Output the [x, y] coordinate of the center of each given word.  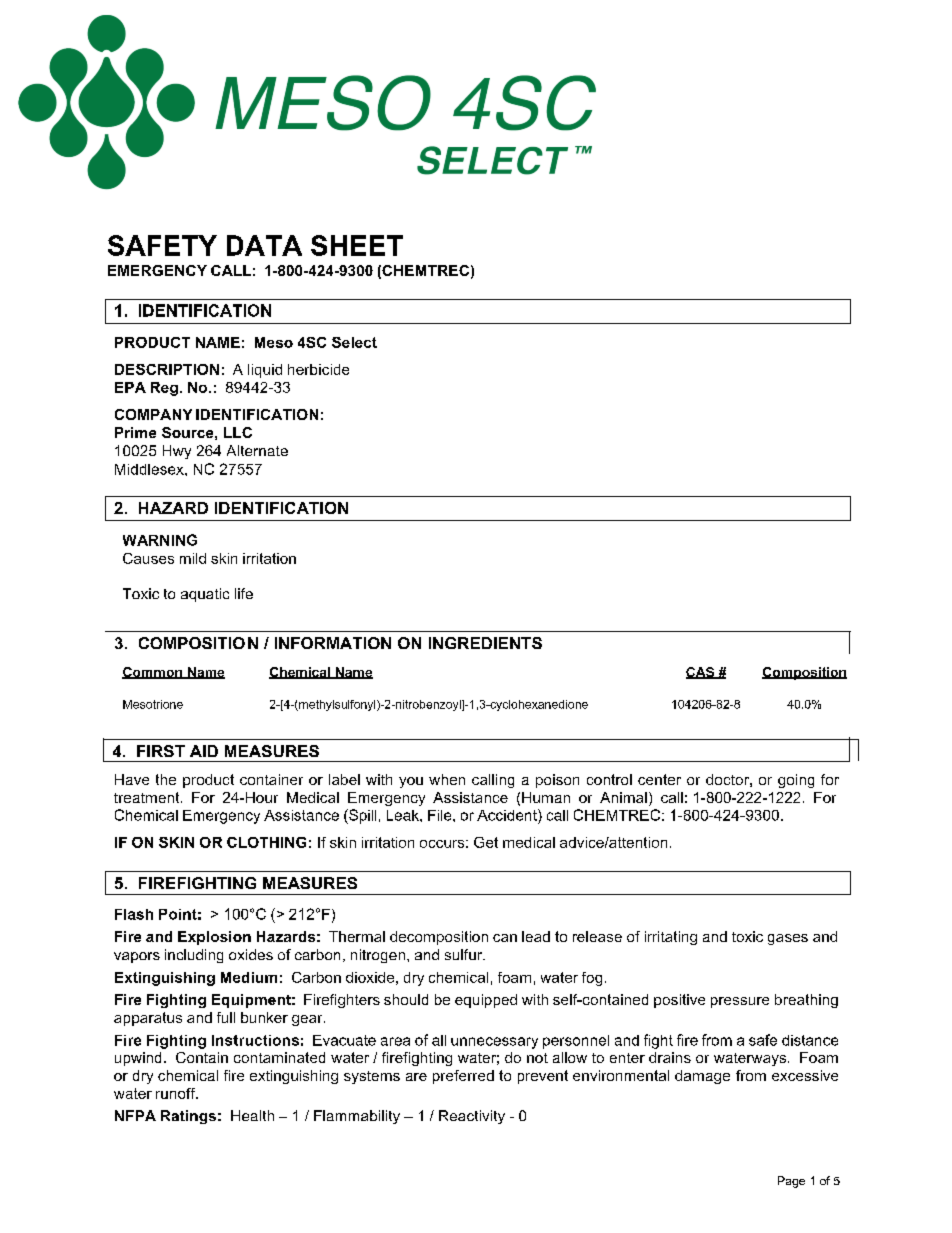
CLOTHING [266, 842]
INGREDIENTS [485, 643]
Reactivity [472, 1117]
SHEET [357, 245]
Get [486, 842]
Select [354, 342]
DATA [264, 245]
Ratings [188, 1117]
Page [791, 1182]
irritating [671, 938]
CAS [701, 673]
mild [193, 558]
